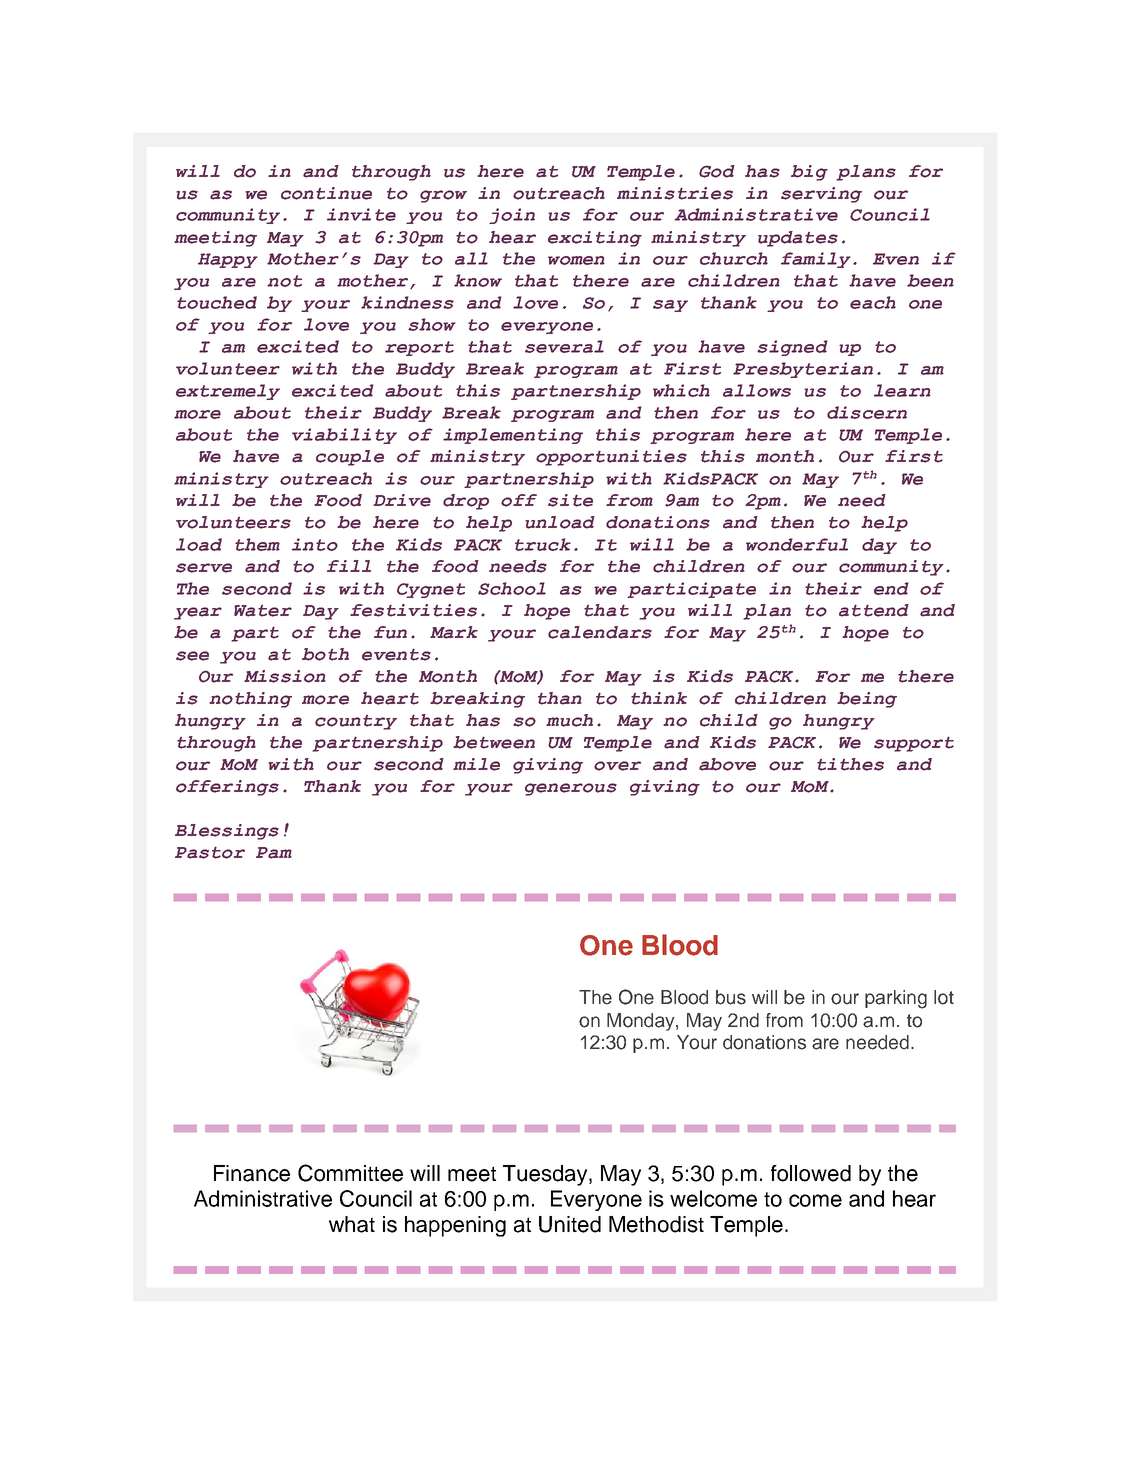  Describe the element at coordinates (326, 193) in the screenshot. I see `continue` at that location.
